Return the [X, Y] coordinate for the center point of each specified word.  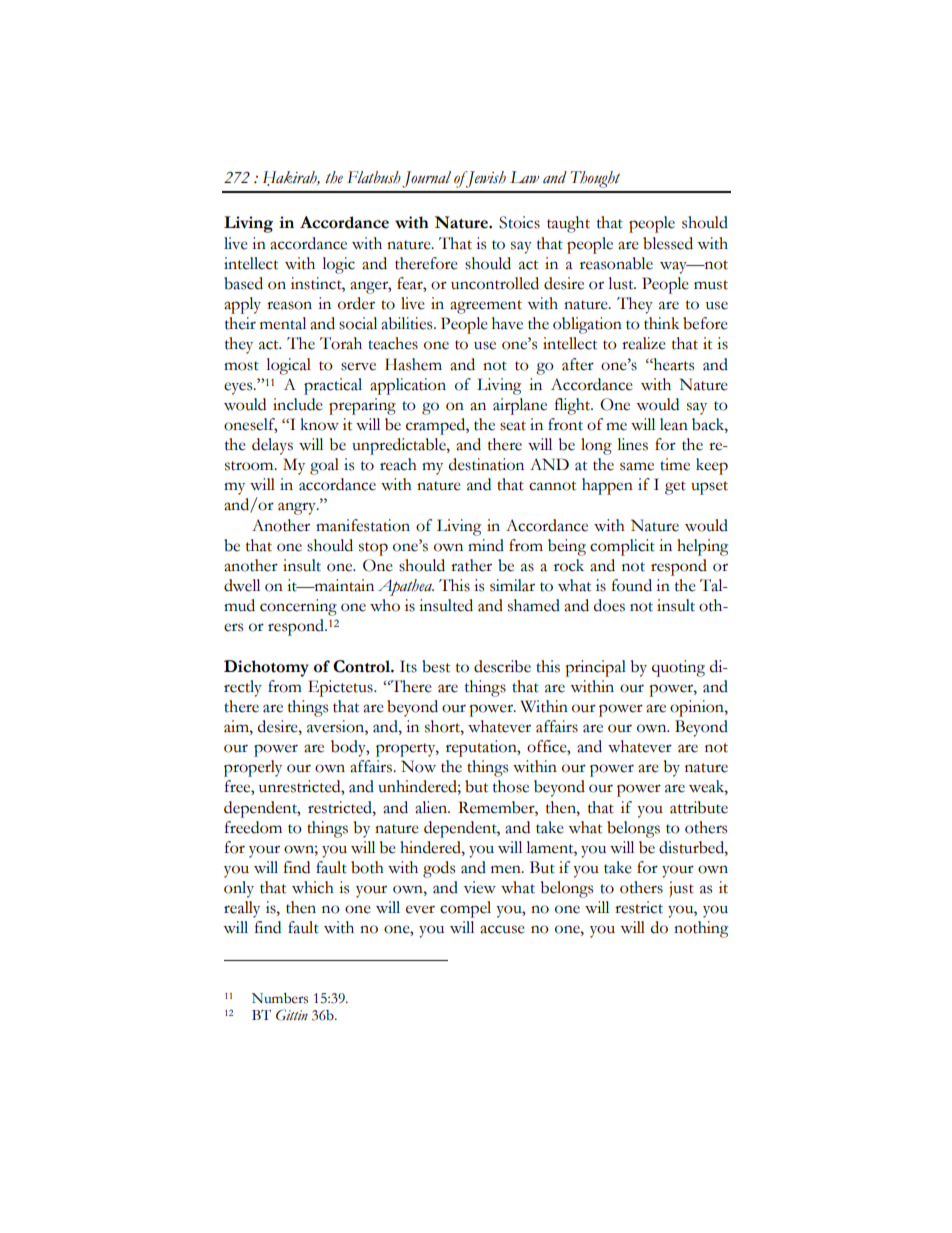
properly [253, 768]
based [243, 283]
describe [502, 666]
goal [324, 466]
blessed [668, 243]
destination [486, 464]
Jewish [485, 179]
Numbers [280, 998]
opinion [698, 708]
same [637, 466]
